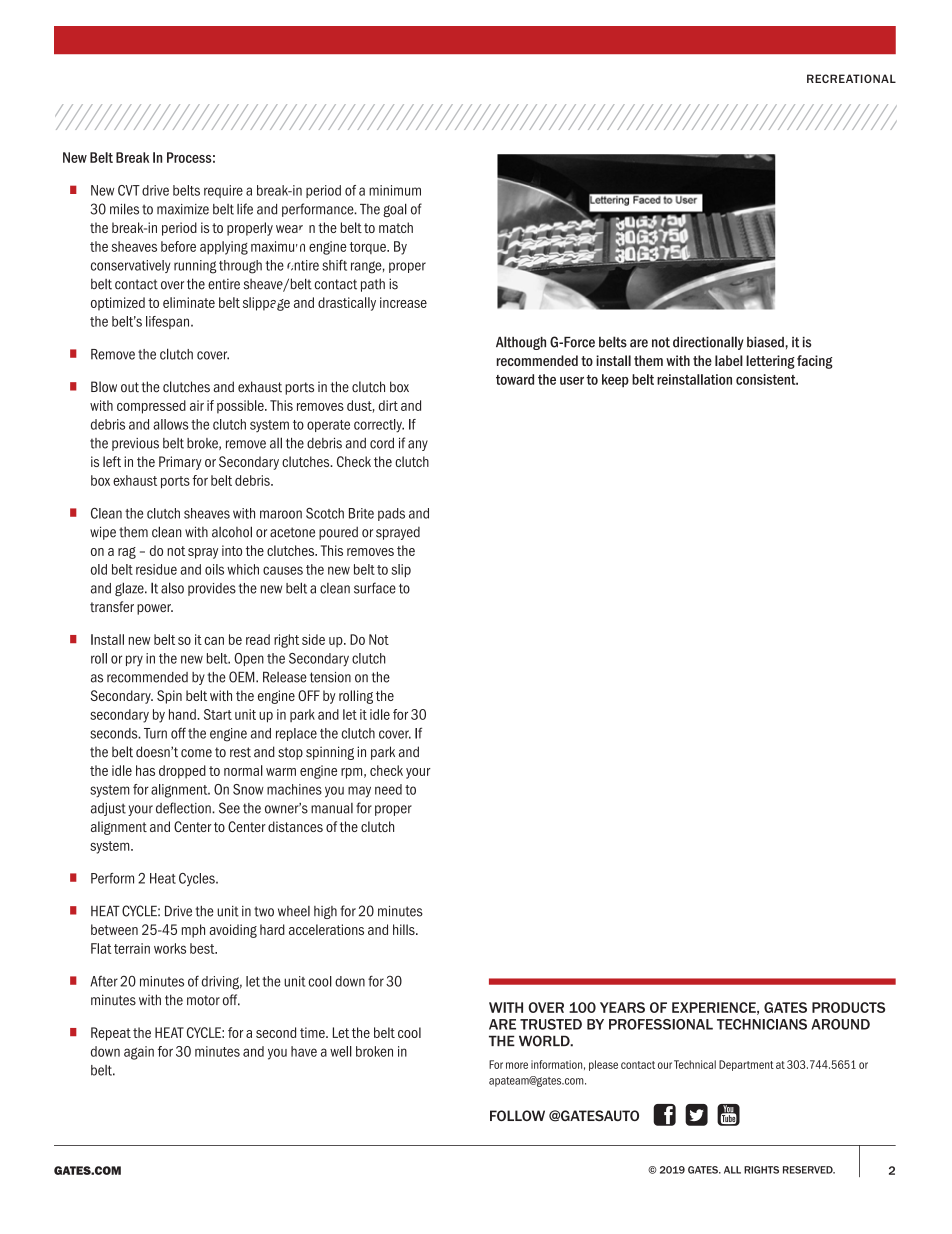  Describe the element at coordinates (330, 677) in the screenshot. I see `tension` at that location.
